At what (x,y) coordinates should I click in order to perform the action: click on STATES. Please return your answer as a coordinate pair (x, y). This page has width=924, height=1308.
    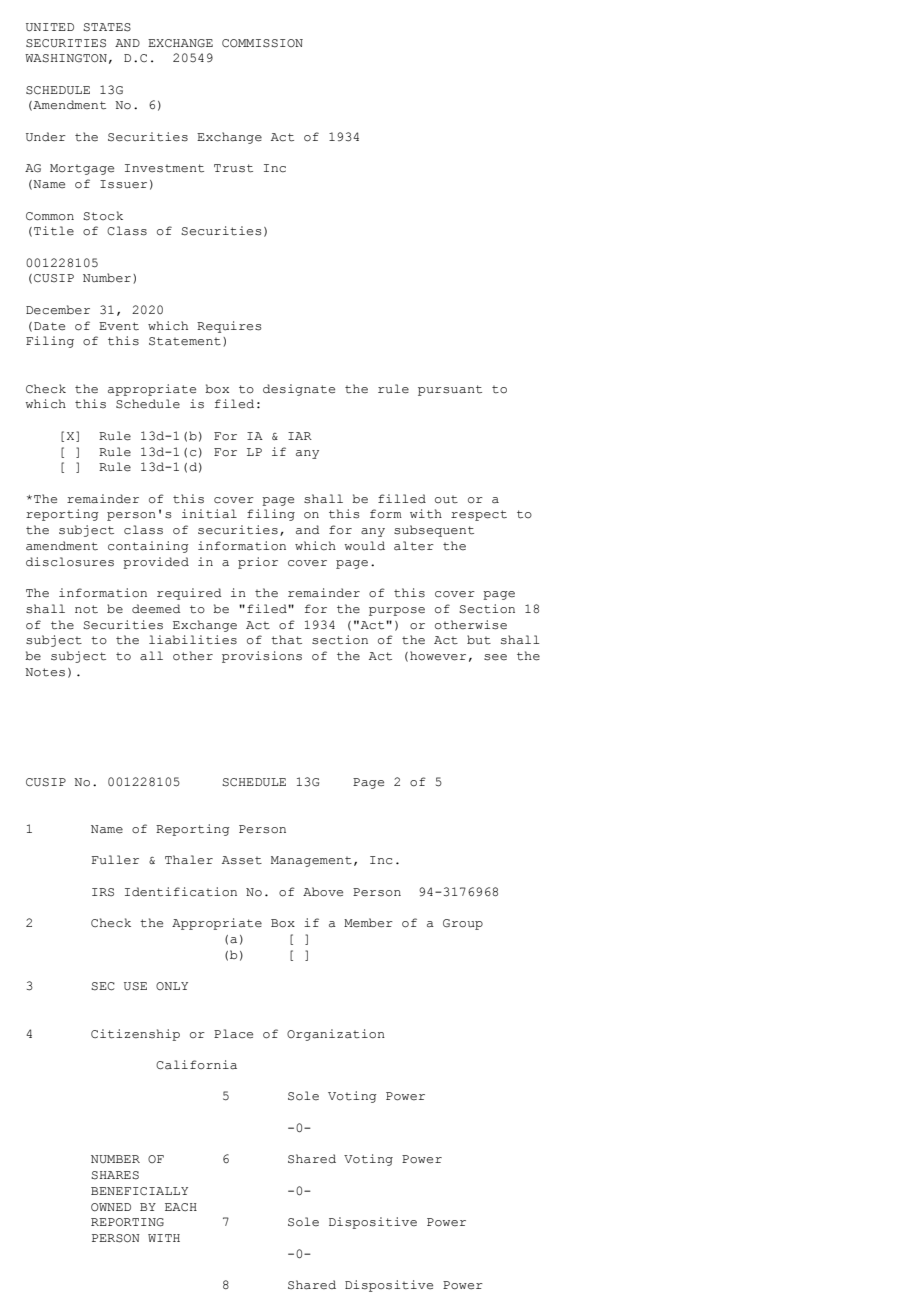
    Looking at the image, I should click on (107, 27).
